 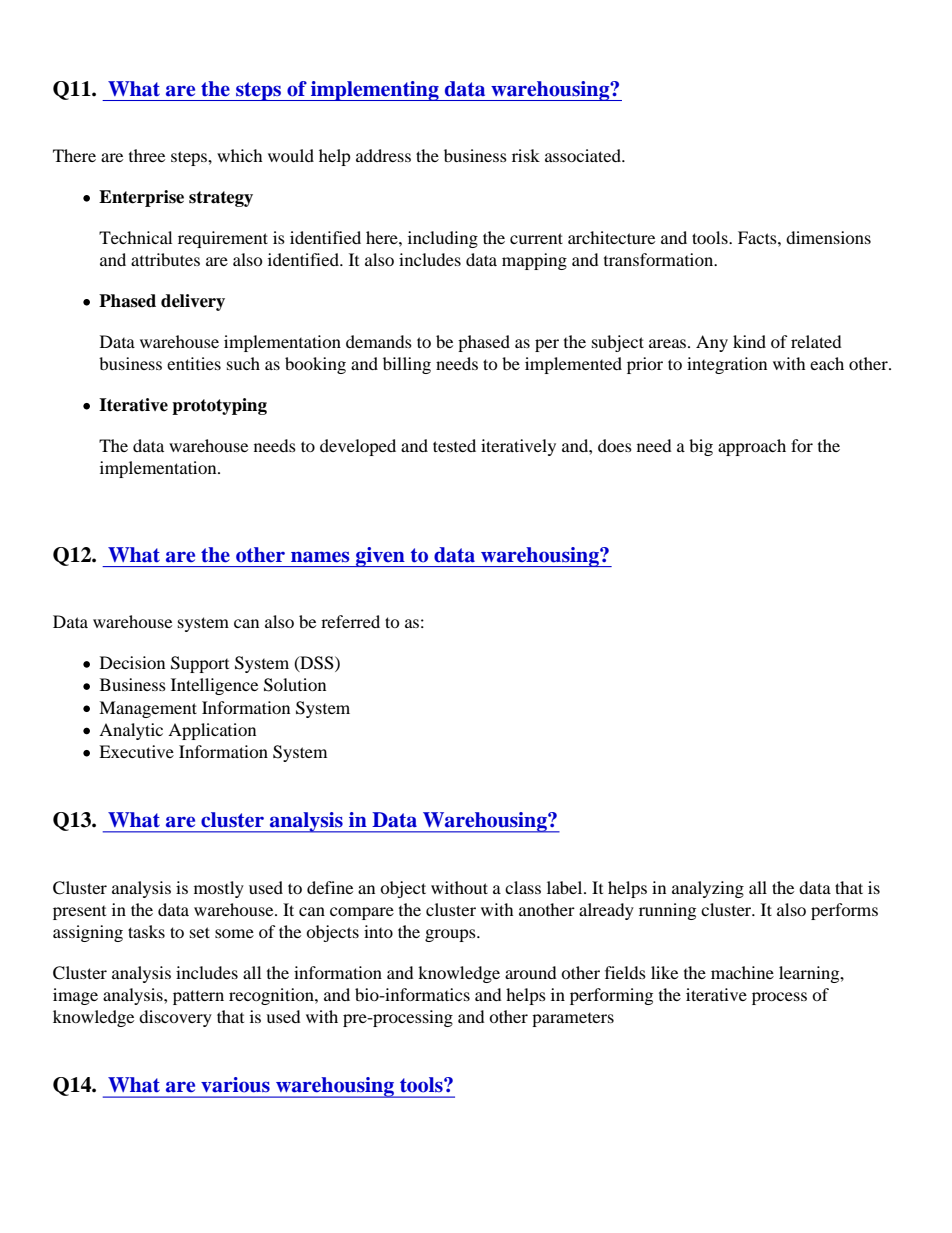 I want to click on associated, so click(x=584, y=155).
